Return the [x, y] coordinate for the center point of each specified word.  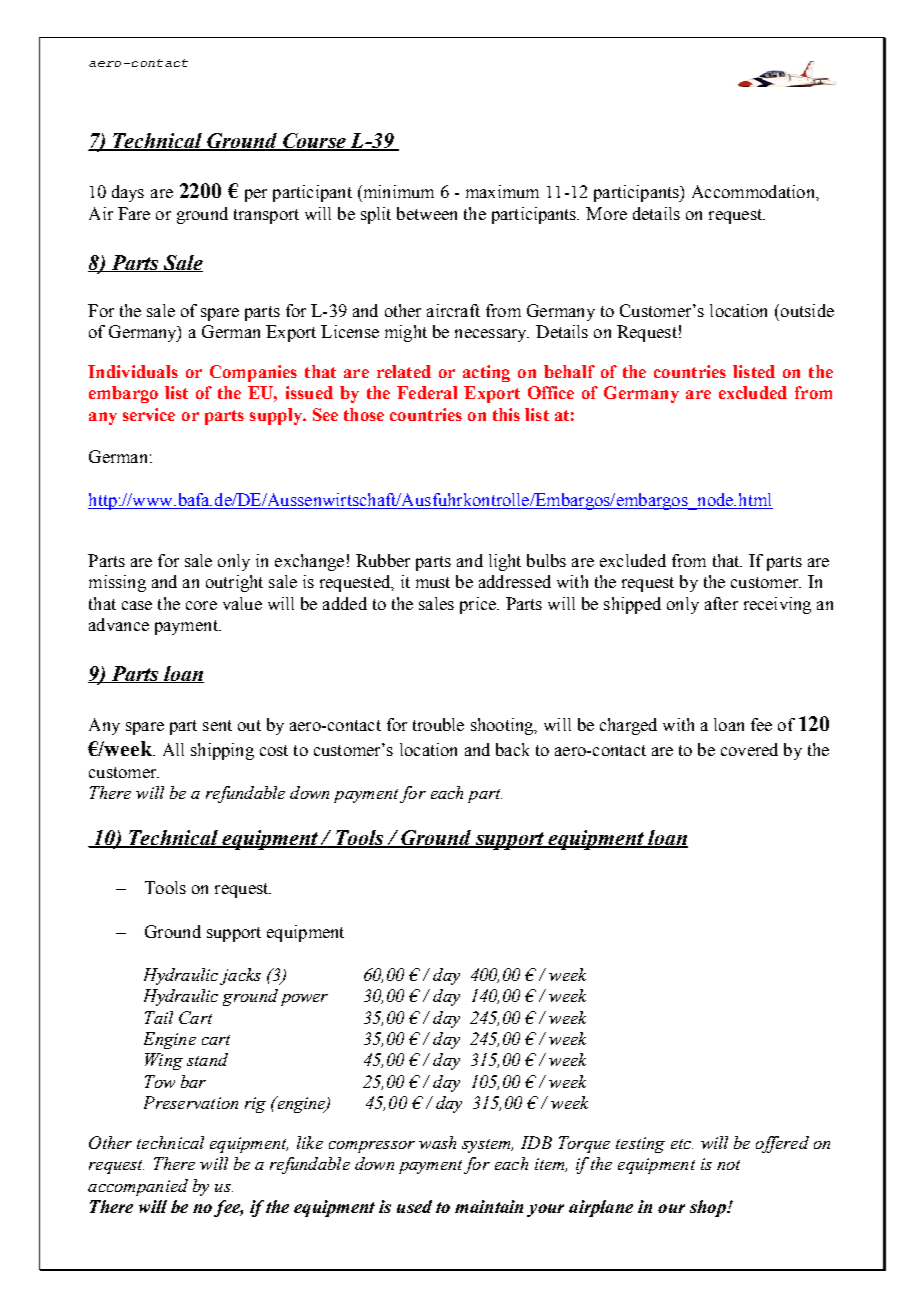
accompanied [138, 1187]
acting [486, 373]
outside [807, 310]
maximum [502, 191]
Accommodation [754, 191]
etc [682, 1144]
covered [749, 749]
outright [234, 583]
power [304, 1000]
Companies [253, 373]
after [721, 603]
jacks [240, 976]
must [433, 582]
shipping [222, 751]
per [256, 195]
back [512, 749]
